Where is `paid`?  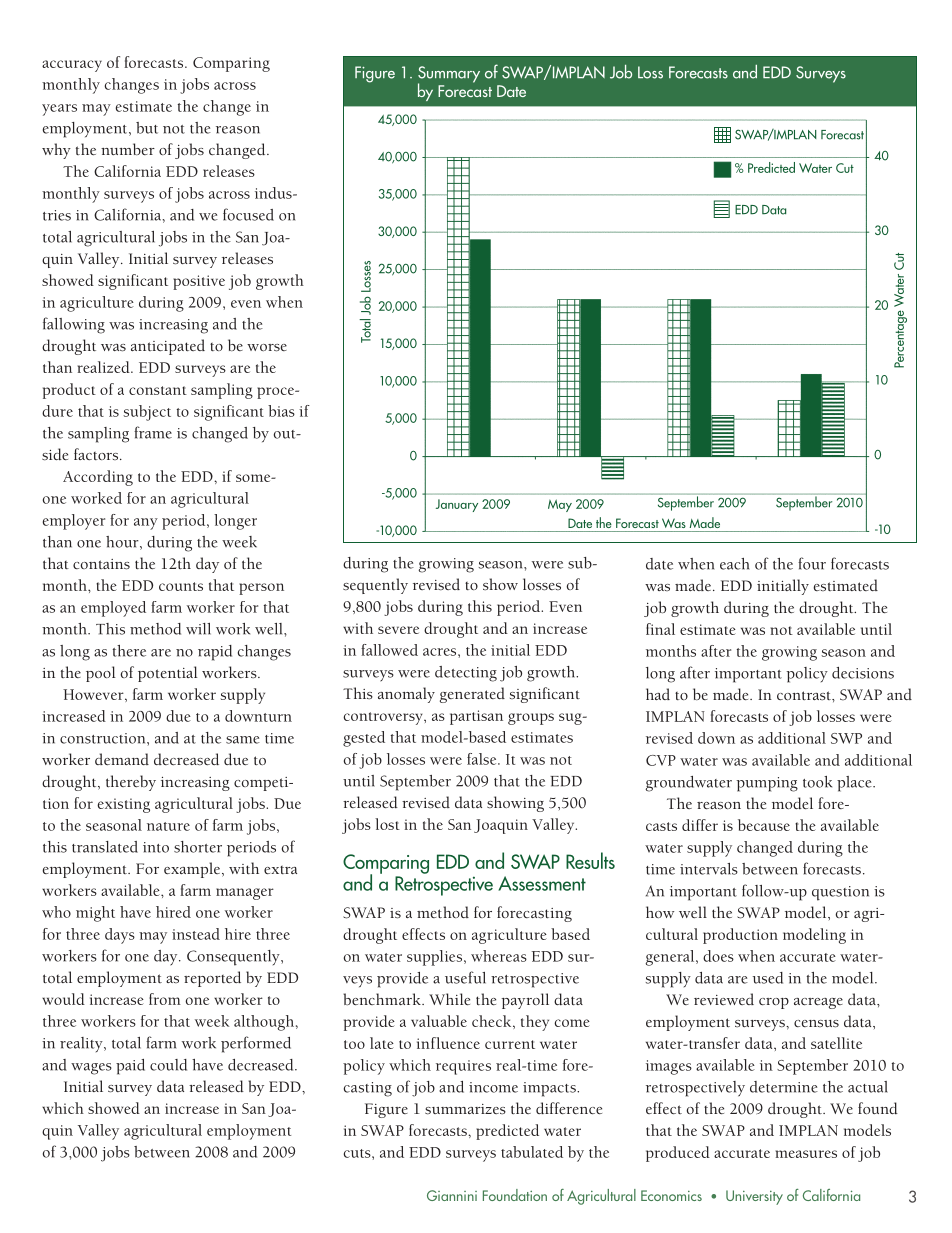
paid is located at coordinates (130, 1067).
